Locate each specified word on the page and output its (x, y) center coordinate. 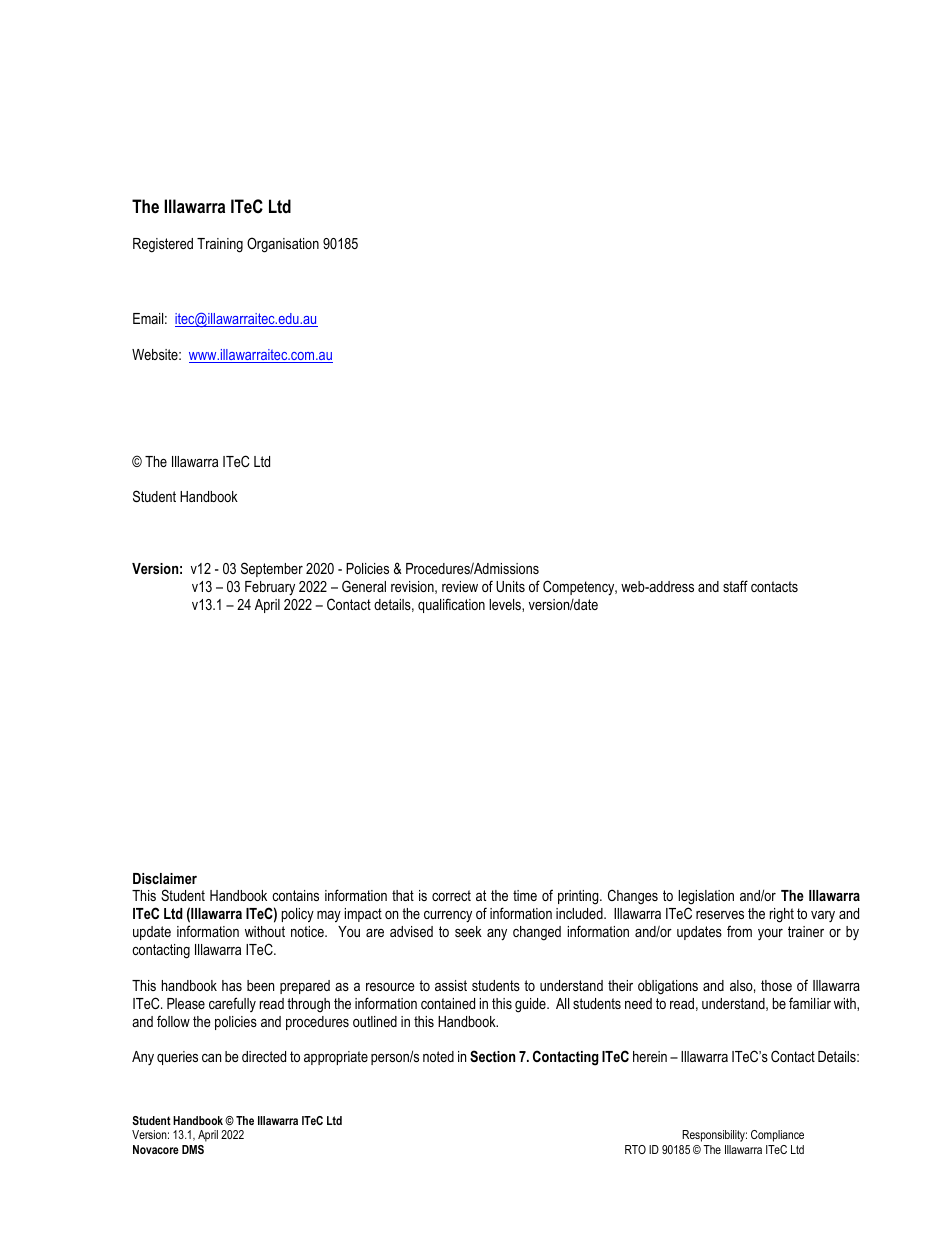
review (460, 586)
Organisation (283, 245)
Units (510, 586)
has (232, 985)
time (525, 895)
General (364, 586)
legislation (706, 899)
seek (468, 931)
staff (735, 586)
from (739, 931)
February (270, 588)
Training (220, 245)
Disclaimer (165, 878)
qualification (451, 605)
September (272, 569)
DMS (193, 1149)
